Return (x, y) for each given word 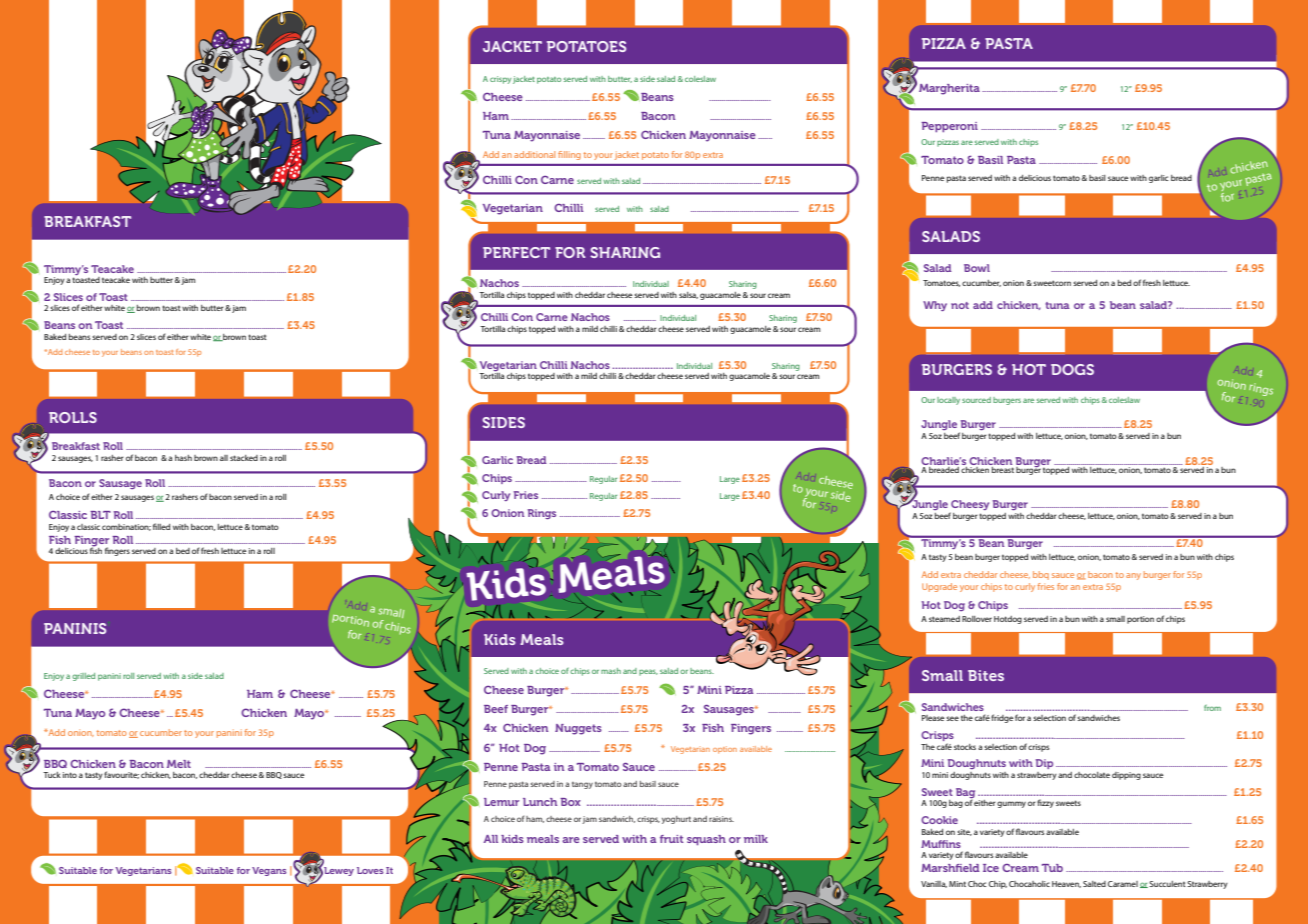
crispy (500, 80)
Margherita (949, 89)
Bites (986, 675)
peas (648, 672)
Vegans (269, 871)
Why (935, 306)
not (960, 305)
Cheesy (969, 506)
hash (183, 458)
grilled (83, 677)
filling (569, 155)
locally (948, 401)
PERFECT (516, 252)
